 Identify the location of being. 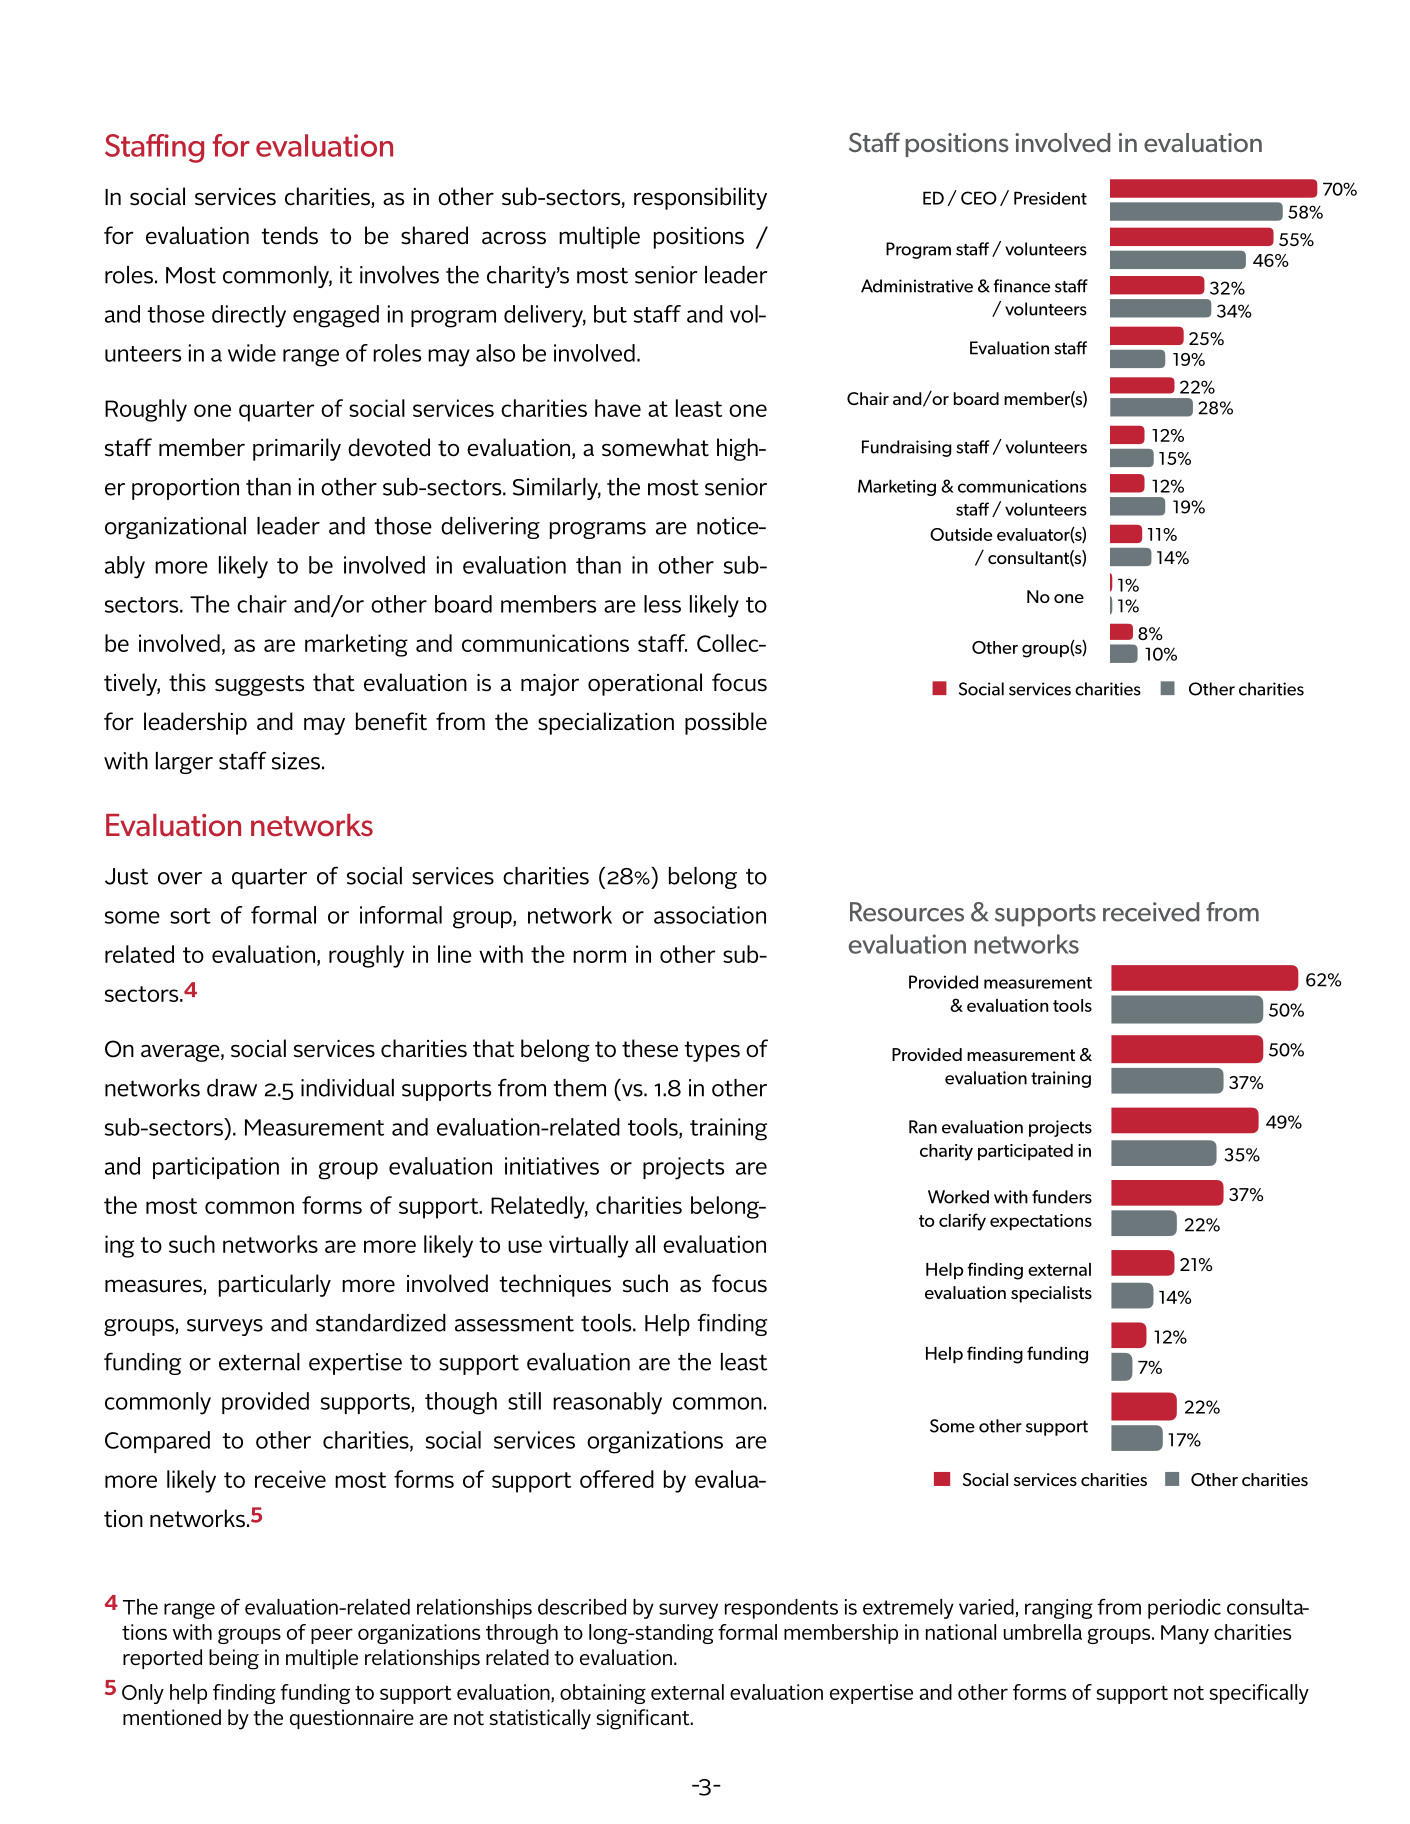
(234, 1659).
